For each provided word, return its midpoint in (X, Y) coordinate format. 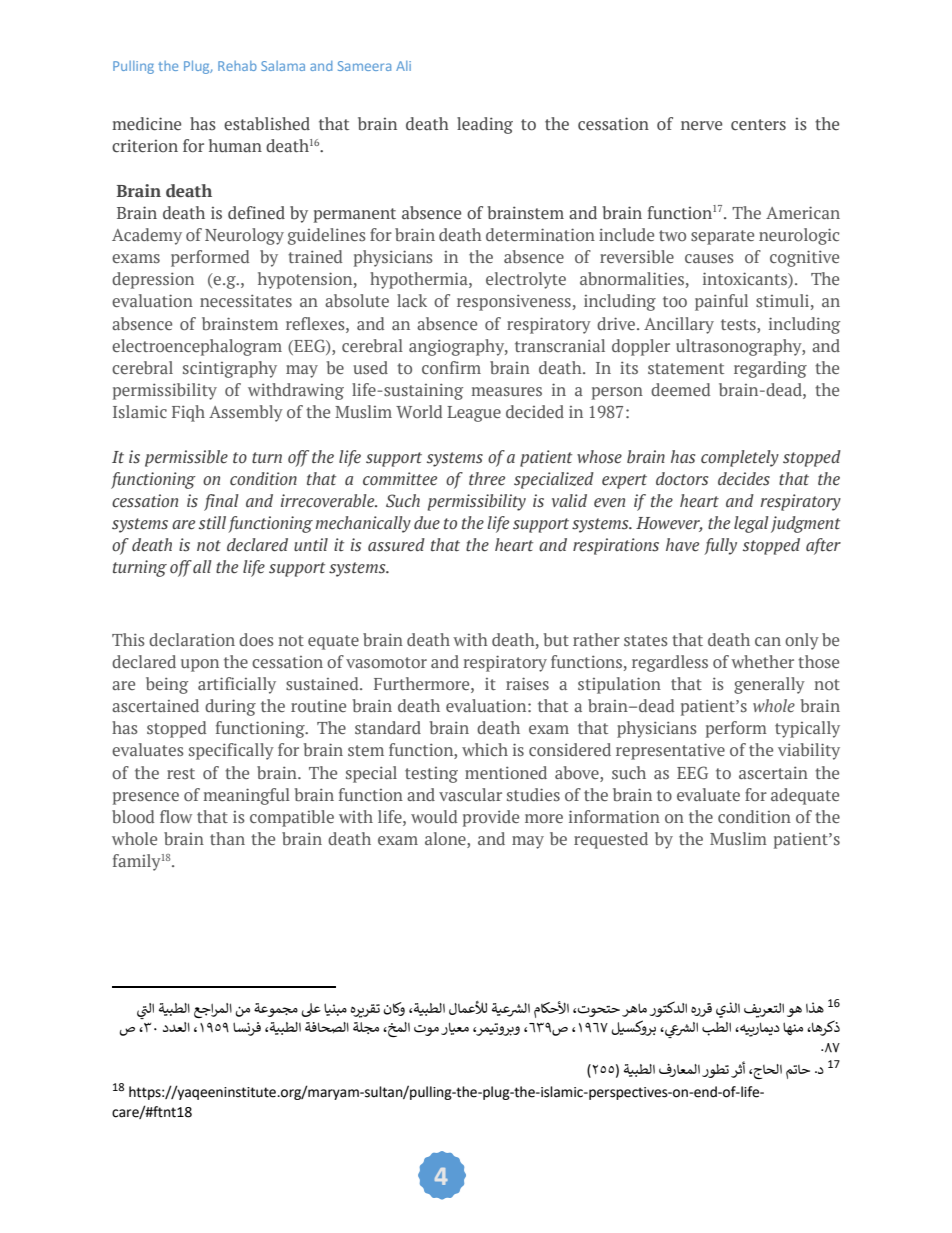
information (614, 816)
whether (762, 661)
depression (153, 280)
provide (491, 818)
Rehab (237, 66)
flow (176, 816)
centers (758, 125)
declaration (192, 639)
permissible (186, 458)
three (487, 479)
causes (709, 258)
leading (485, 125)
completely (740, 458)
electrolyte (526, 280)
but (556, 639)
